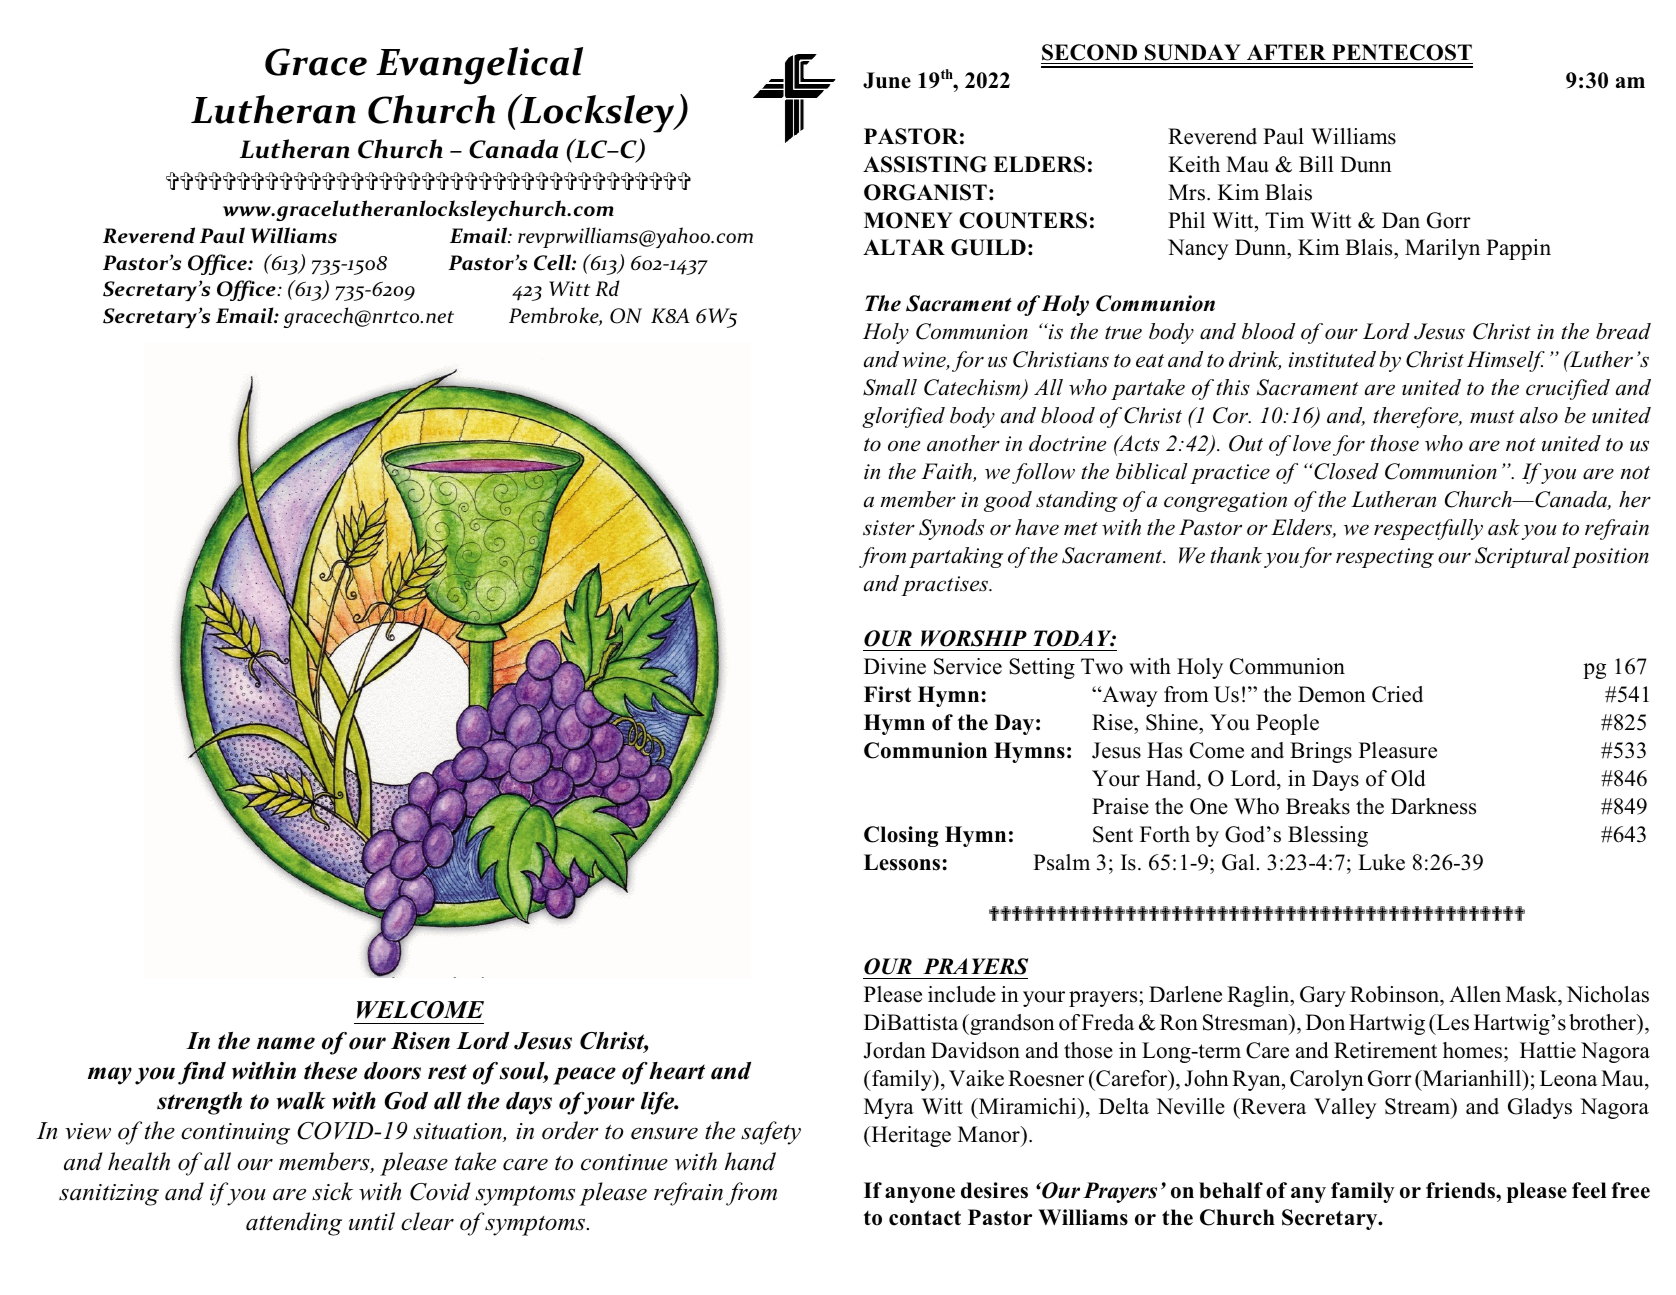  Describe the element at coordinates (887, 80) in the screenshot. I see `June` at that location.
